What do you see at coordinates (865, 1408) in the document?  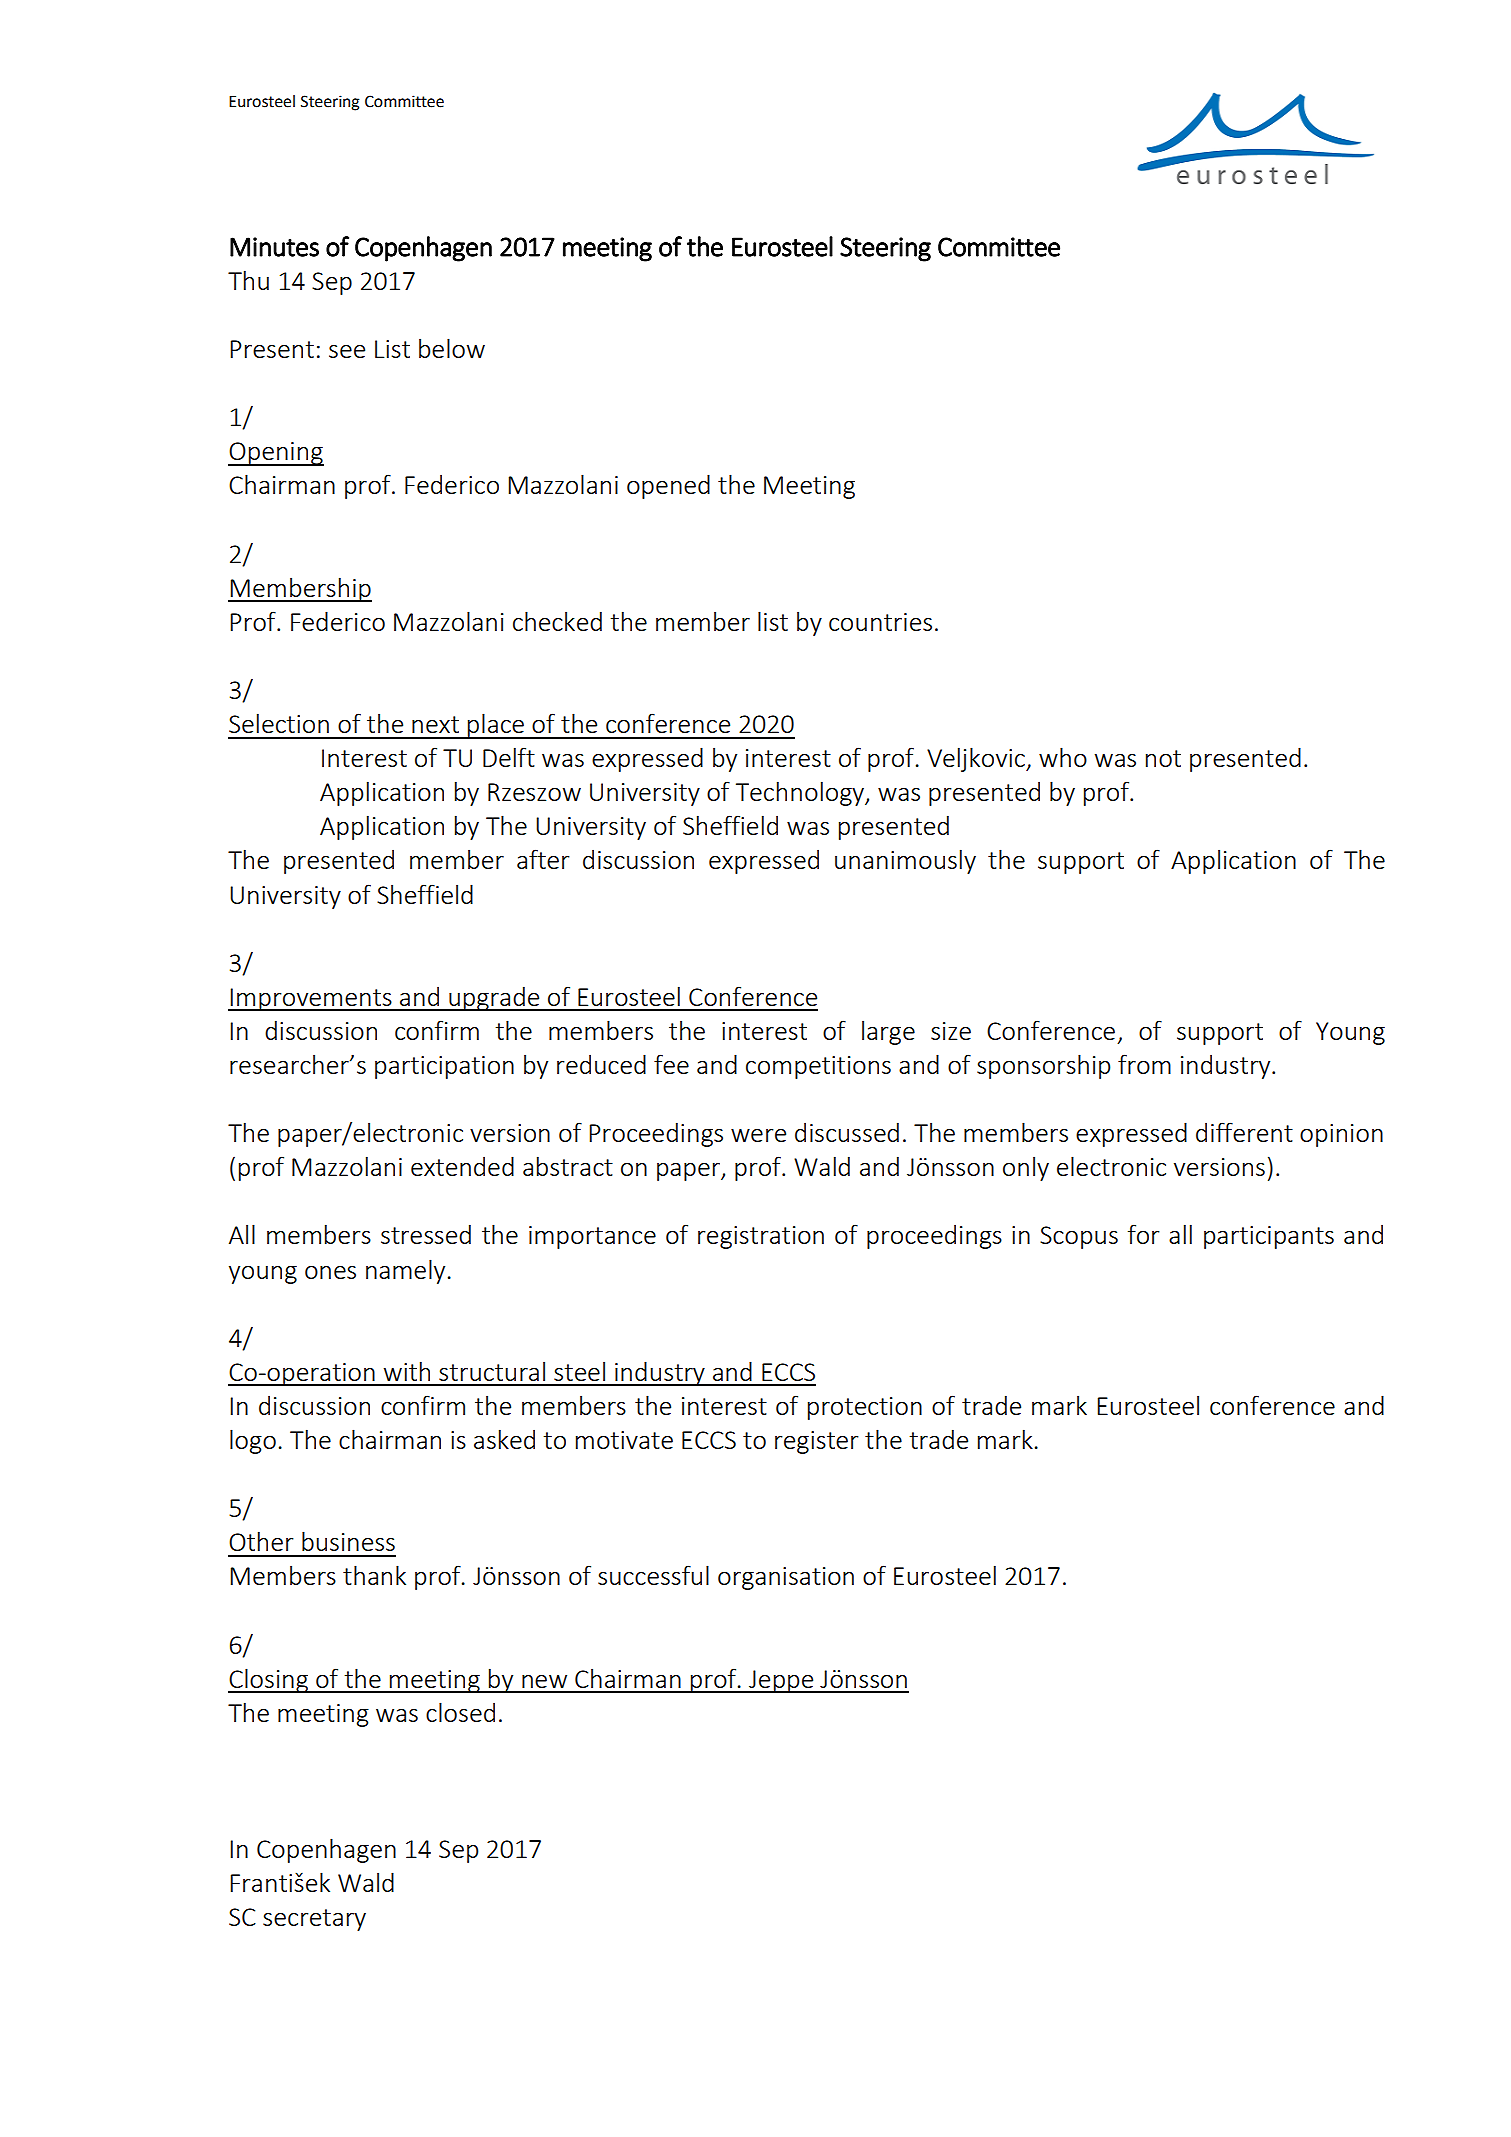 I see `protection` at bounding box center [865, 1408].
